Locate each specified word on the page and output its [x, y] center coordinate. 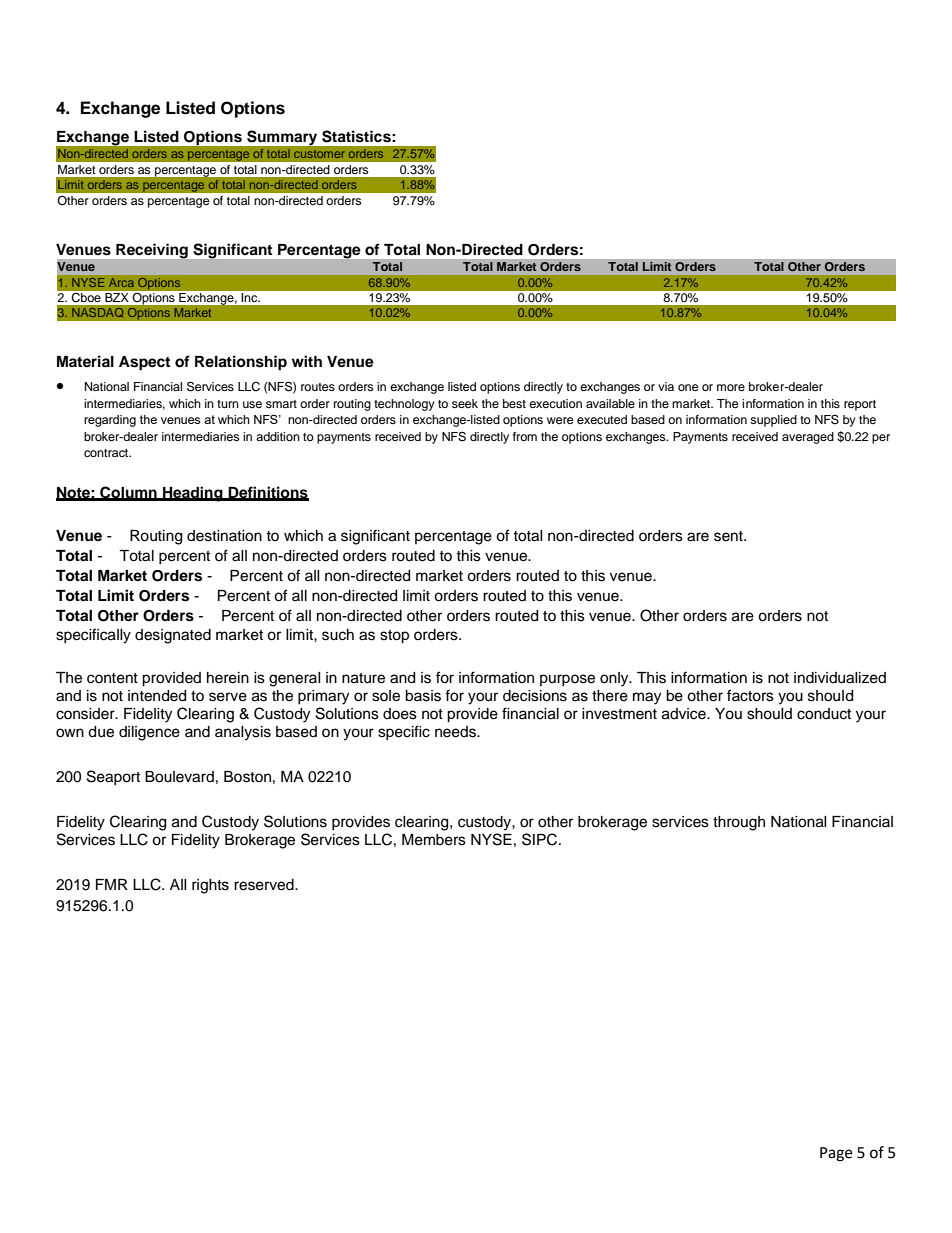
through [739, 823]
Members [434, 840]
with [307, 361]
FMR [112, 884]
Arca [121, 283]
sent [729, 536]
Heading [193, 494]
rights [210, 886]
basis [423, 696]
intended [157, 696]
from [525, 436]
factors [750, 695]
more [731, 387]
